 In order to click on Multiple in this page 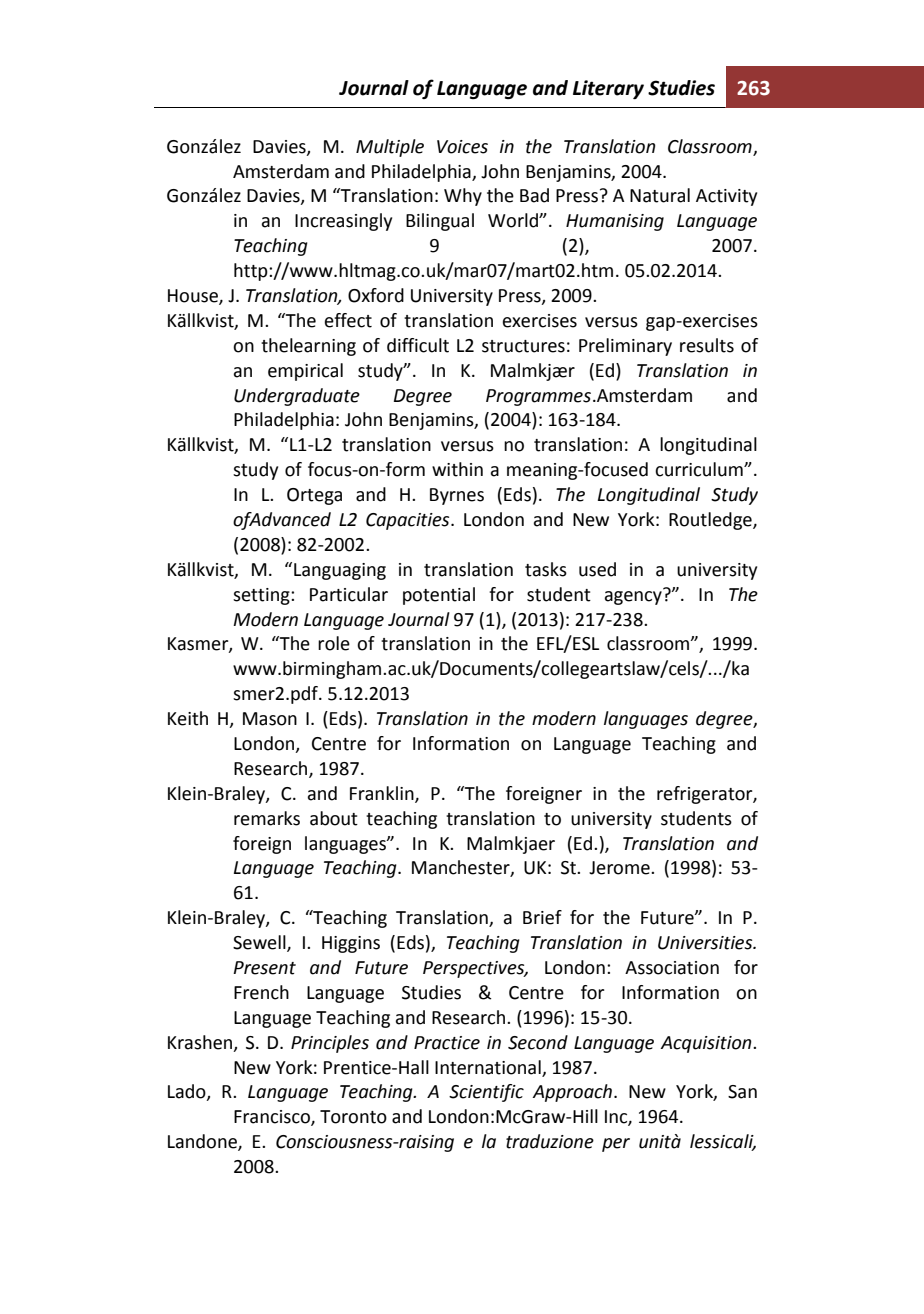, I will do `click(390, 148)`.
